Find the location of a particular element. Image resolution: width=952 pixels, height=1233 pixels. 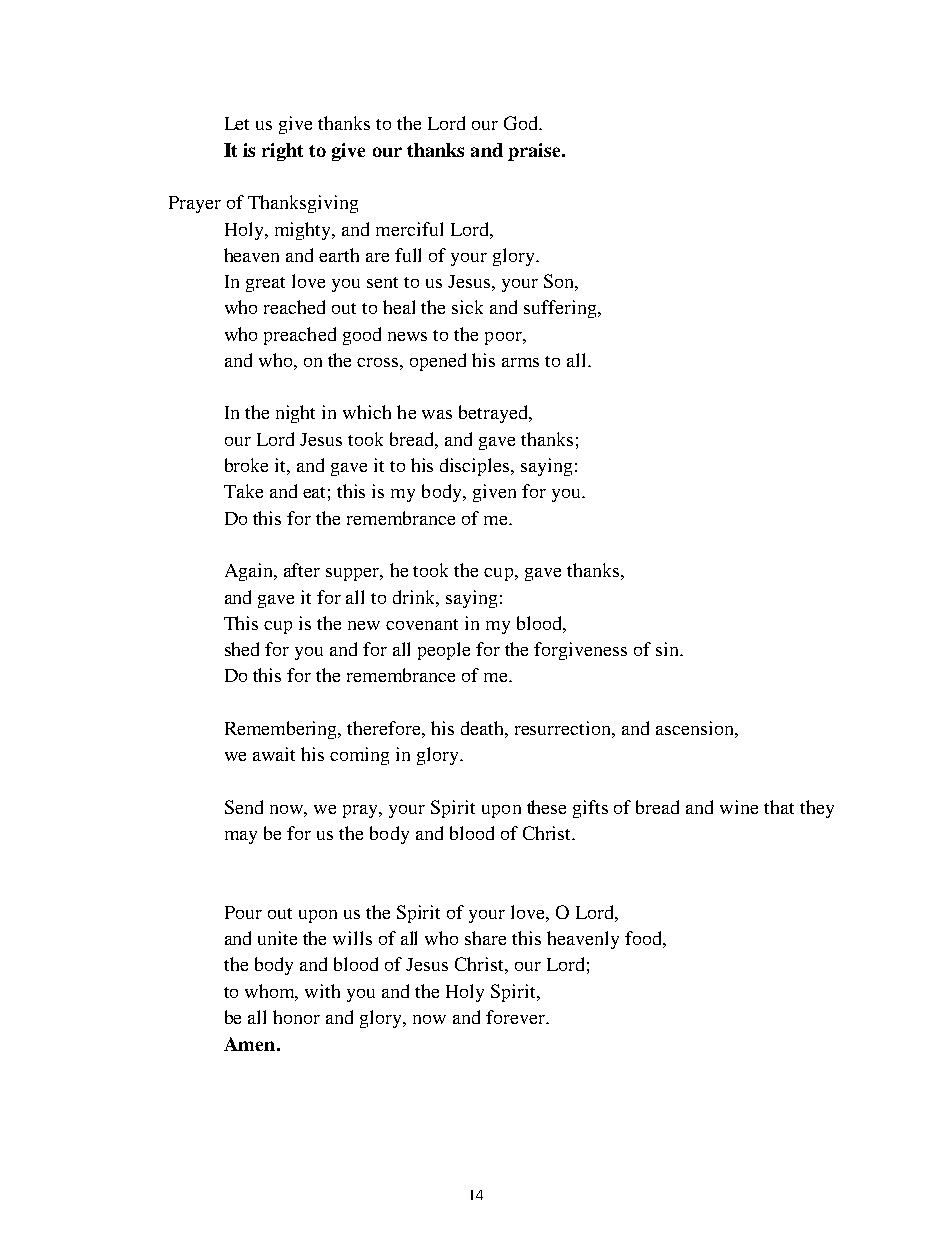

shed is located at coordinates (242, 649).
